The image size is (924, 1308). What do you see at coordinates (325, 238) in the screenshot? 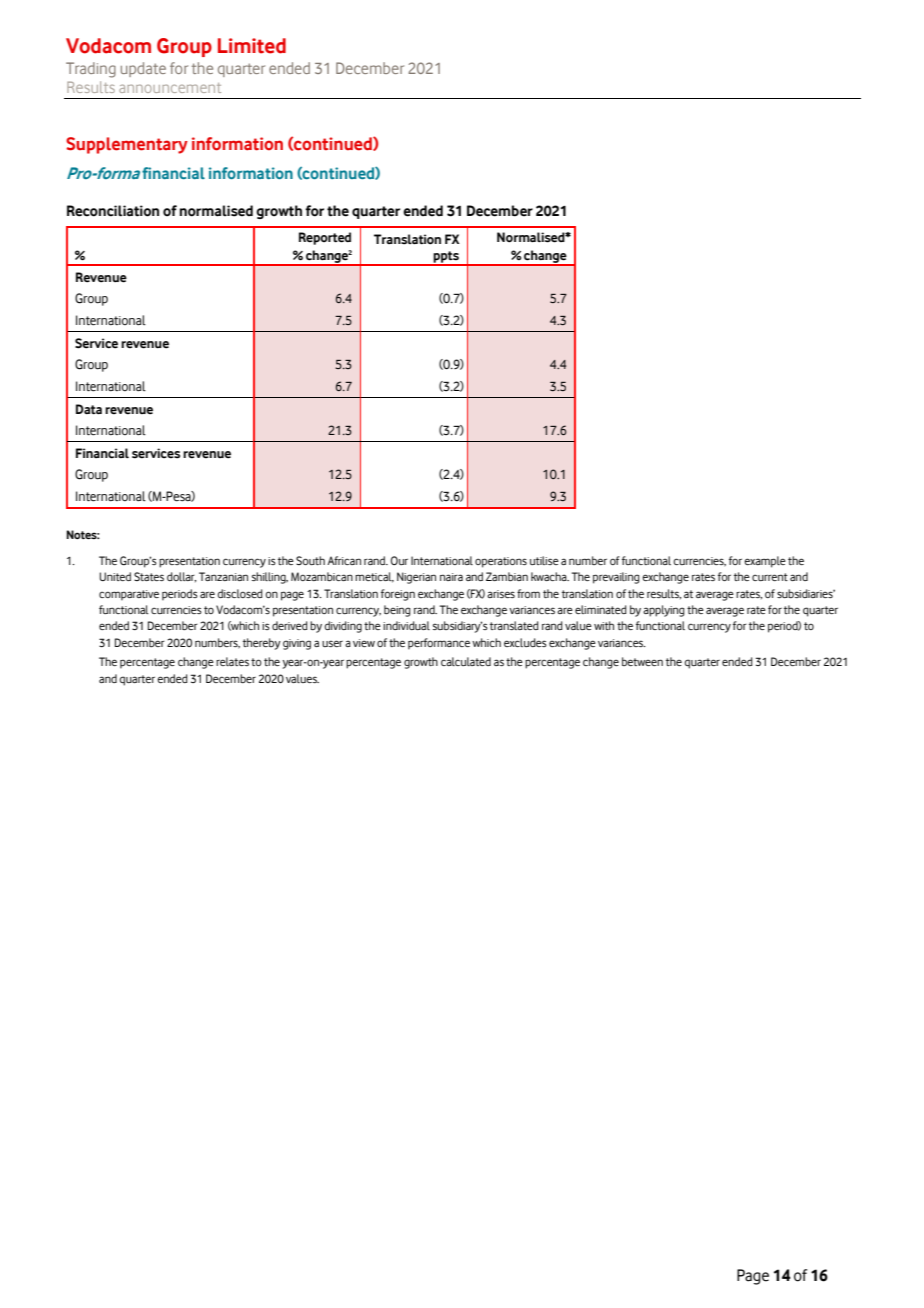
I see `Reported` at bounding box center [325, 238].
